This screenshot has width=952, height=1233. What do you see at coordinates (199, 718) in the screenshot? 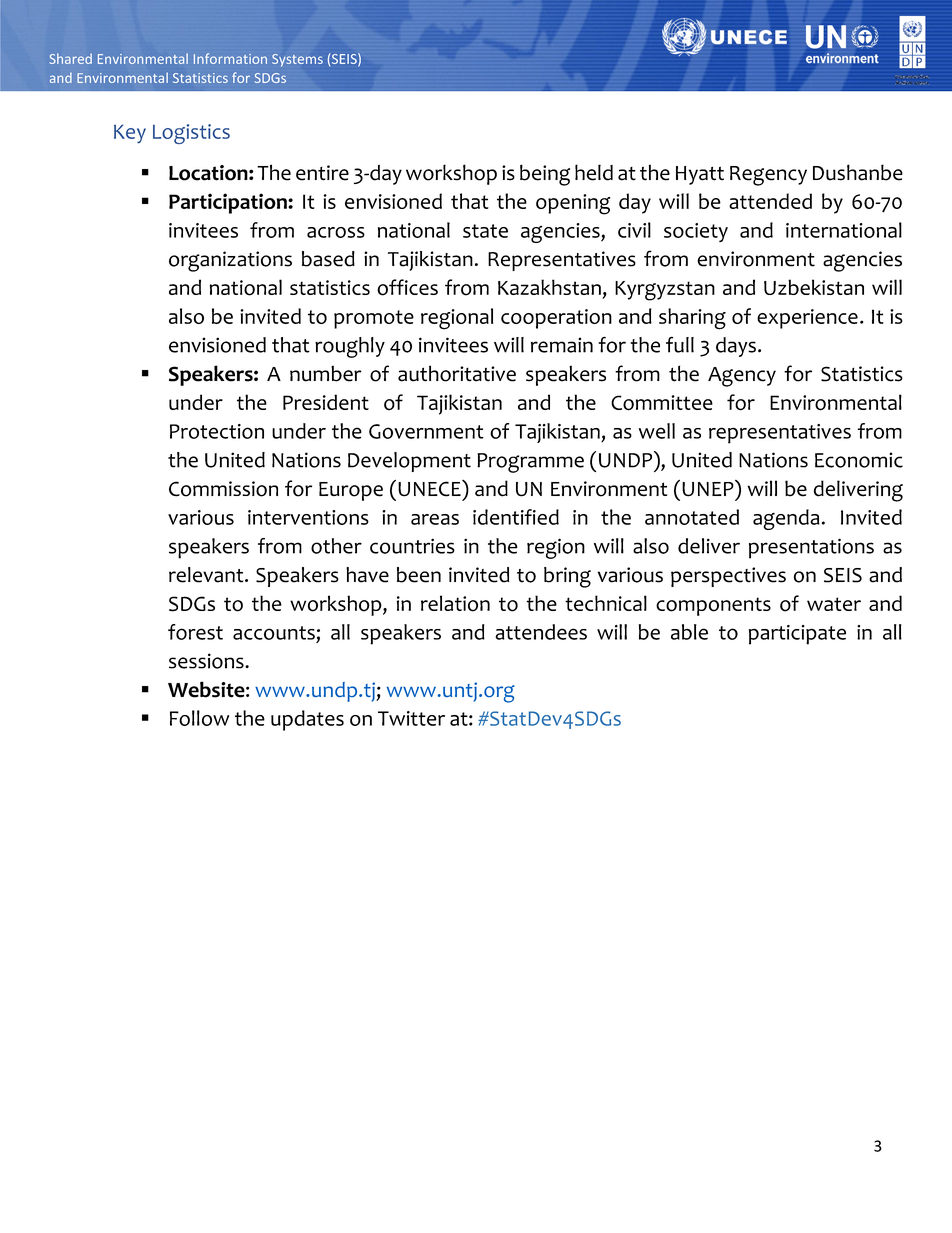
I see `Follow` at bounding box center [199, 718].
